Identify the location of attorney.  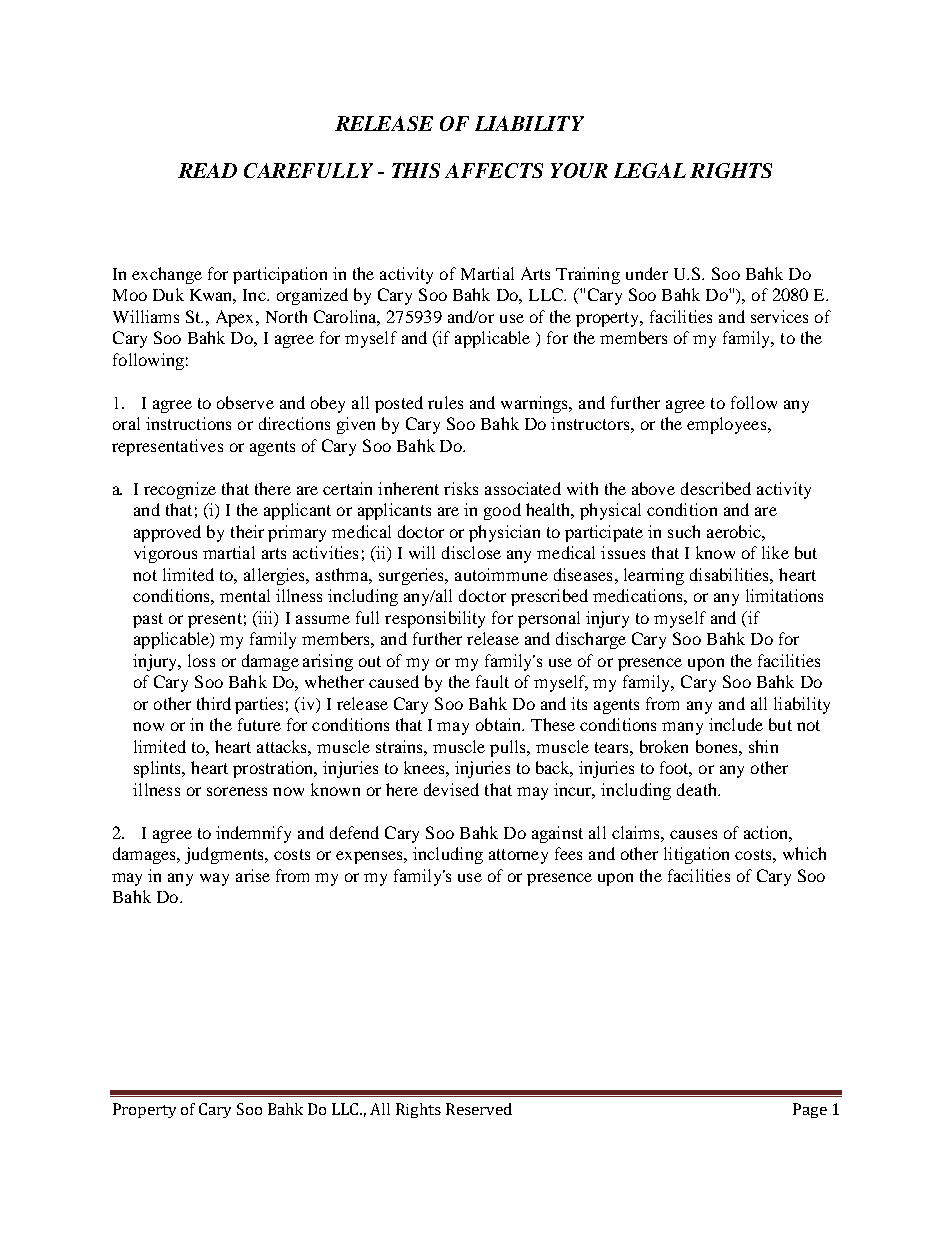
(518, 856).
